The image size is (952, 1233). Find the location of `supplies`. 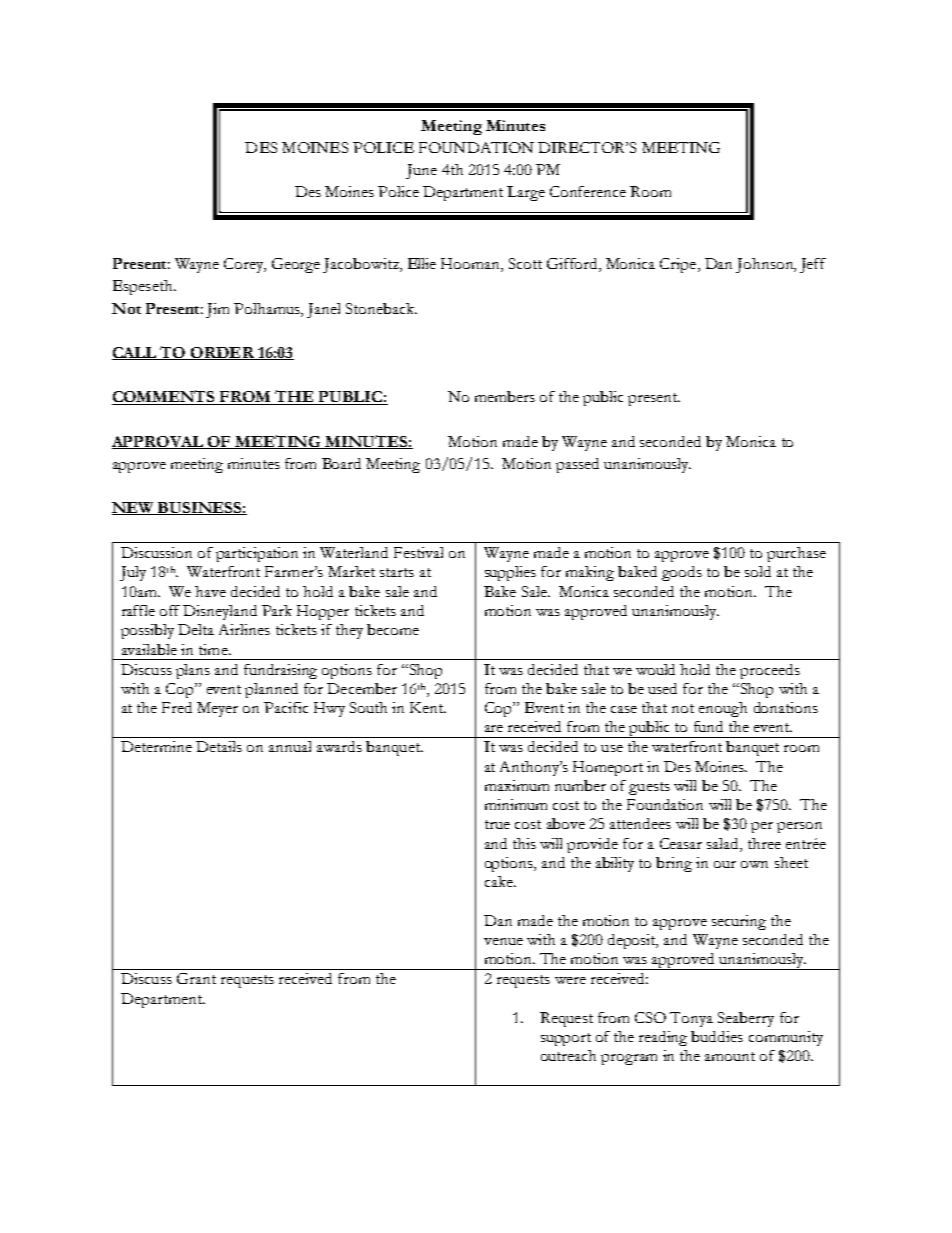

supplies is located at coordinates (510, 573).
